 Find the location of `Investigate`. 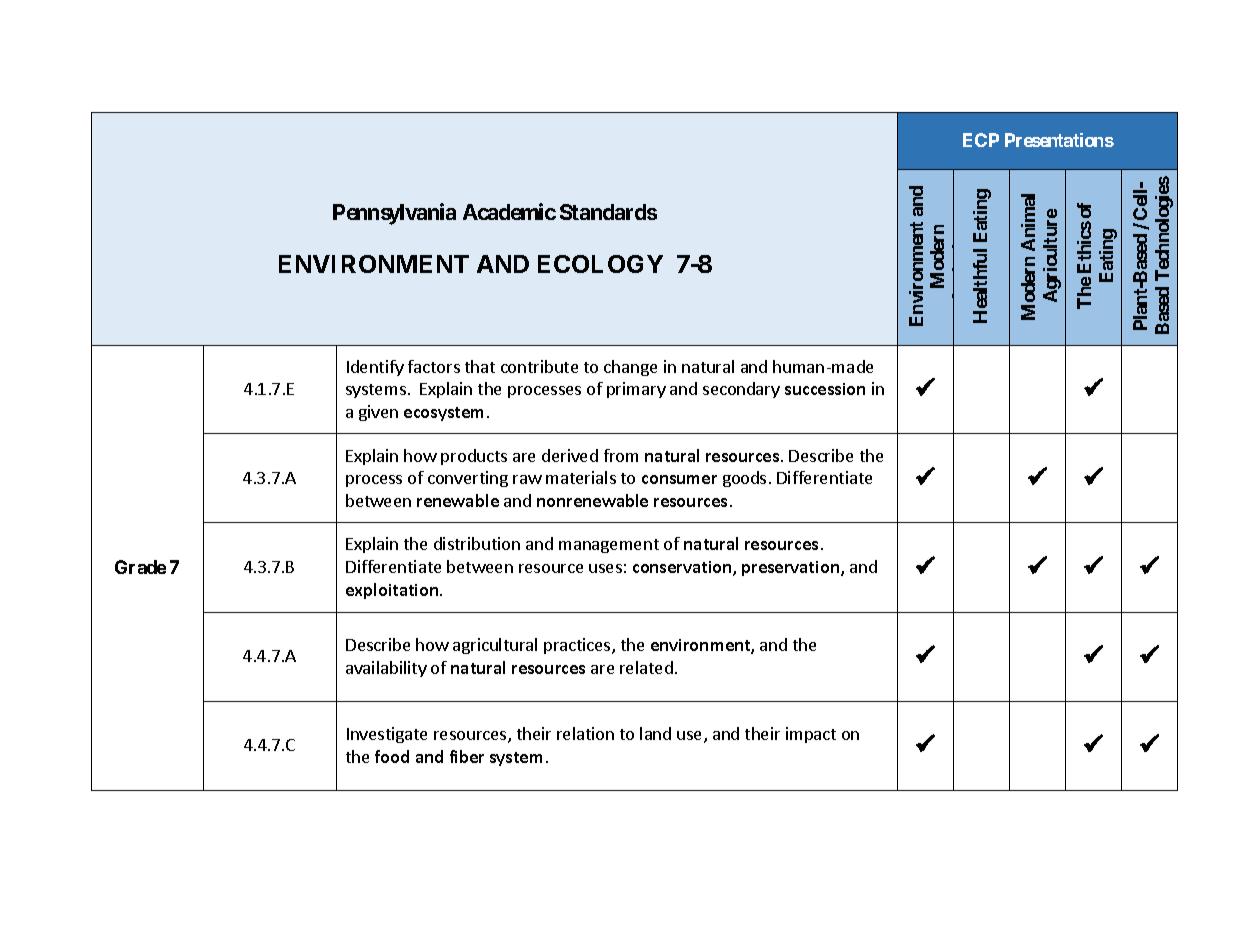

Investigate is located at coordinates (387, 735).
